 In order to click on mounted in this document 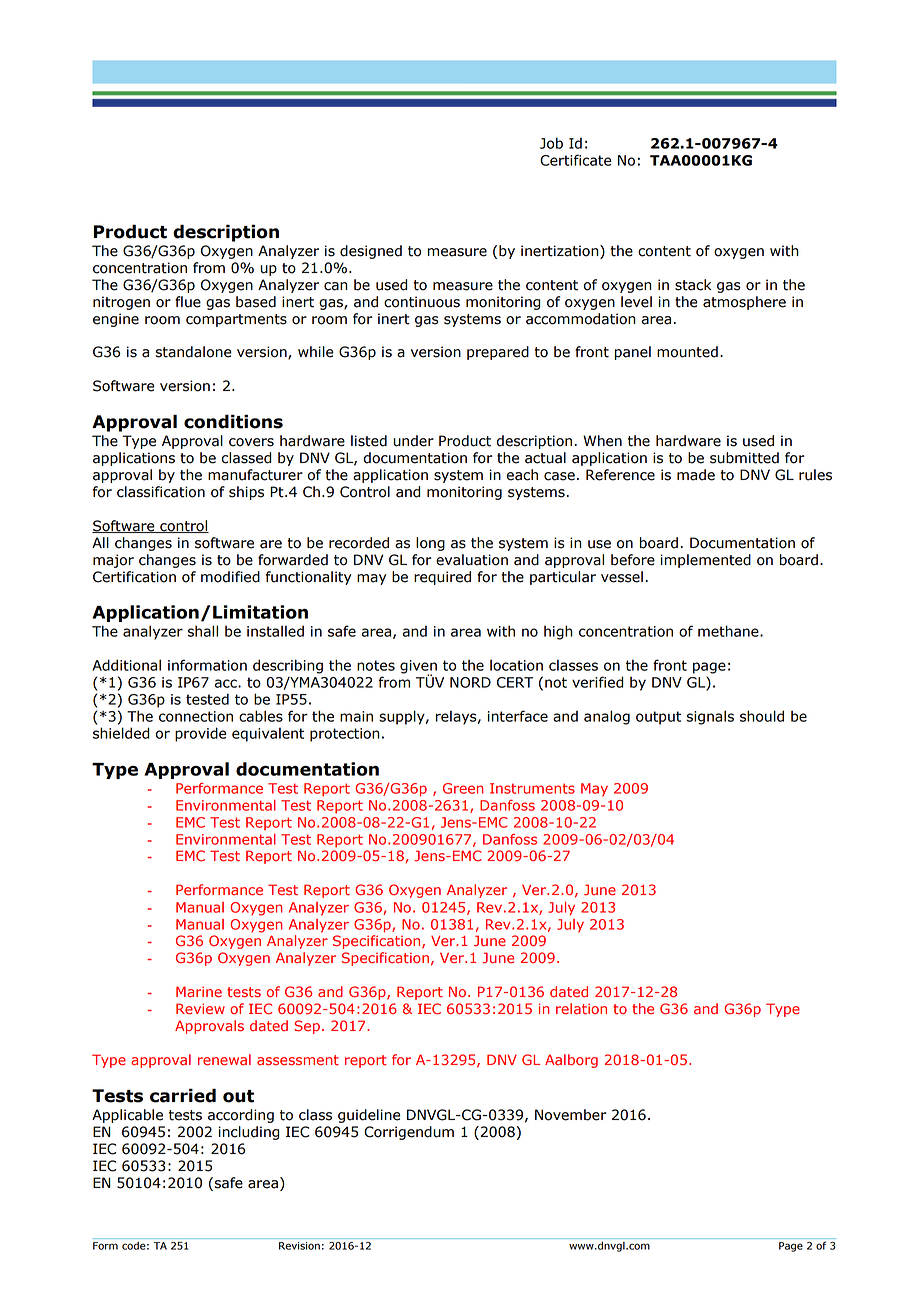, I will do `click(687, 352)`.
